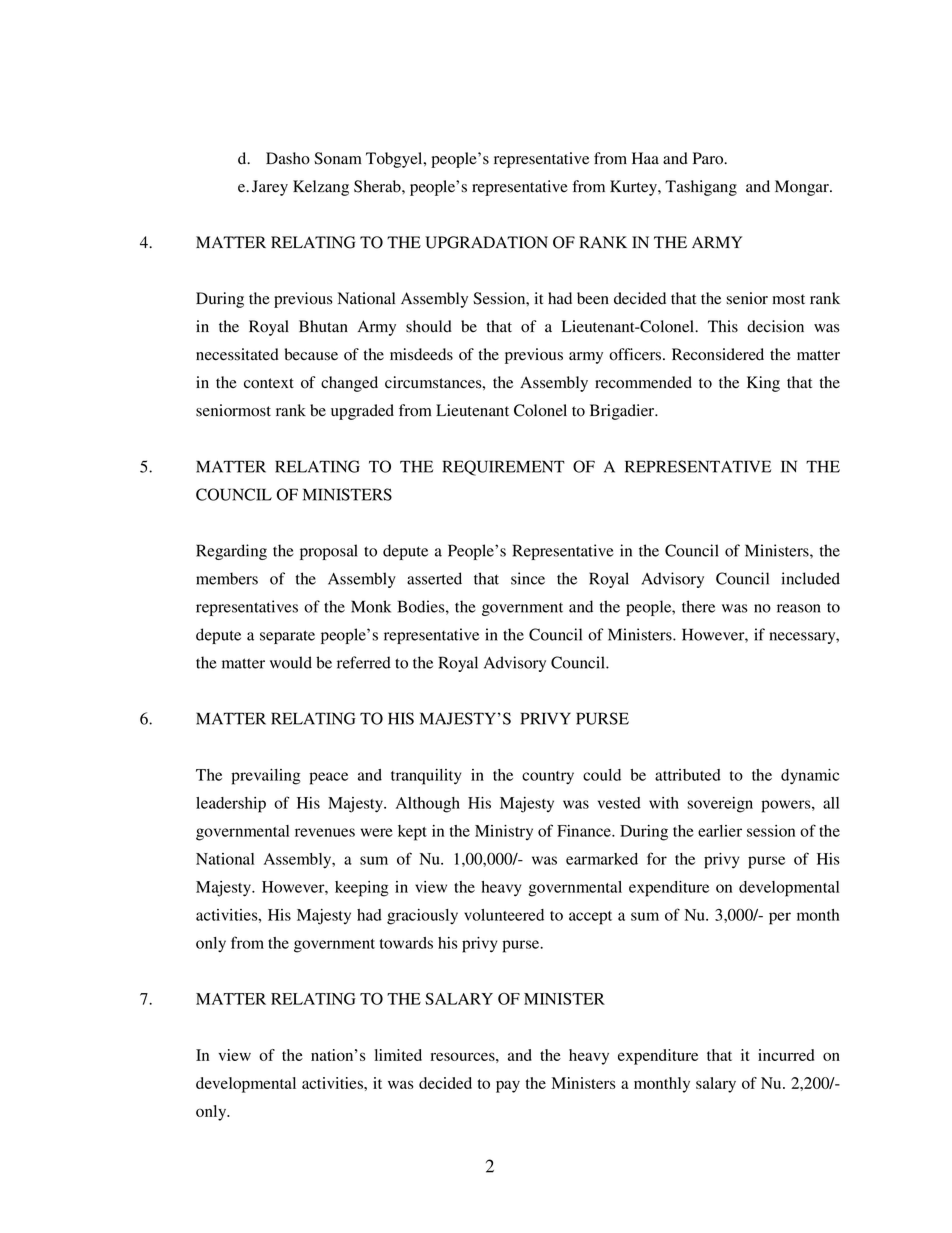 The image size is (952, 1233). I want to click on proposal, so click(329, 552).
